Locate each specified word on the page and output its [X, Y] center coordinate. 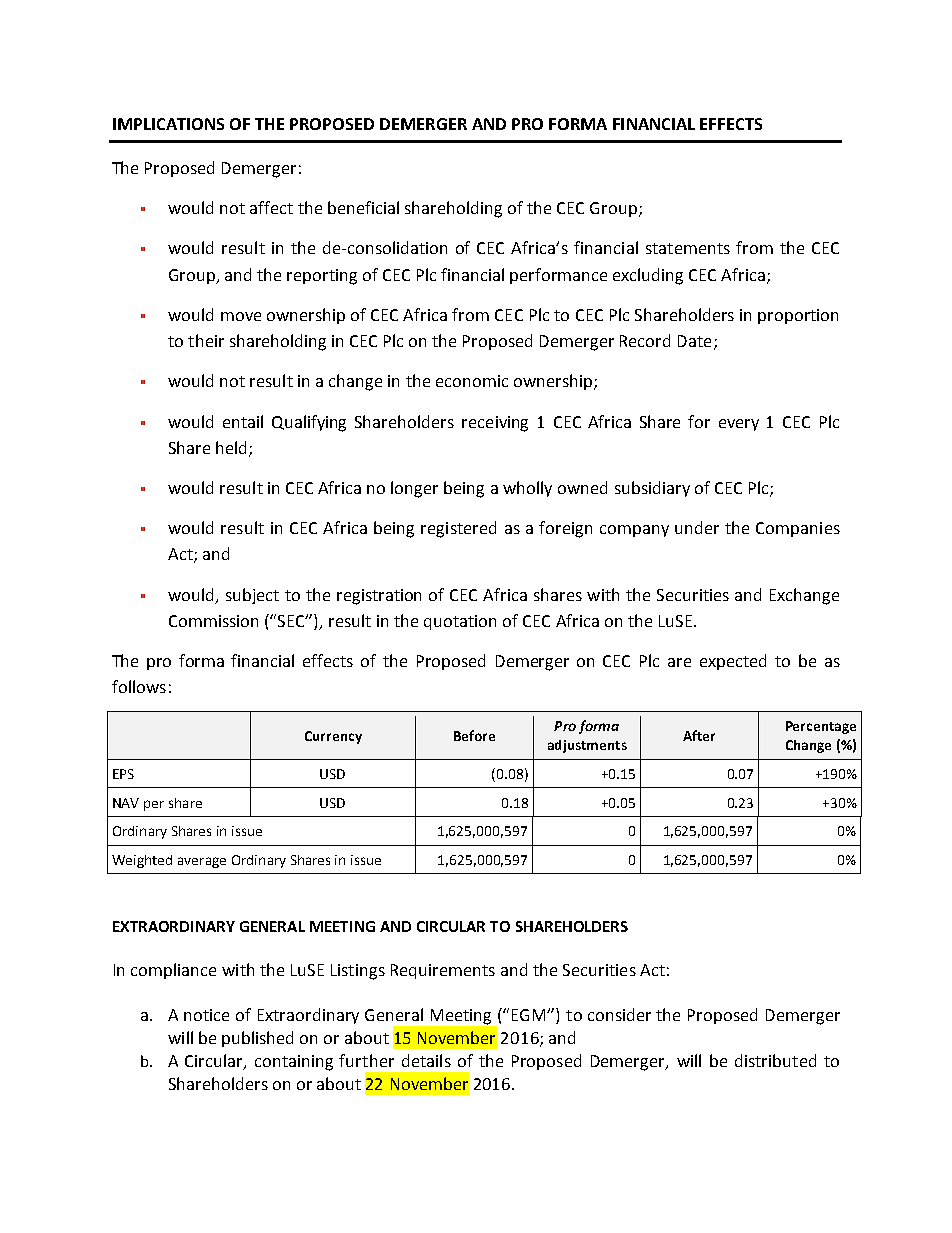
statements [688, 248]
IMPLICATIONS [168, 124]
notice [206, 1015]
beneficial [363, 207]
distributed [775, 1060]
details [426, 1060]
